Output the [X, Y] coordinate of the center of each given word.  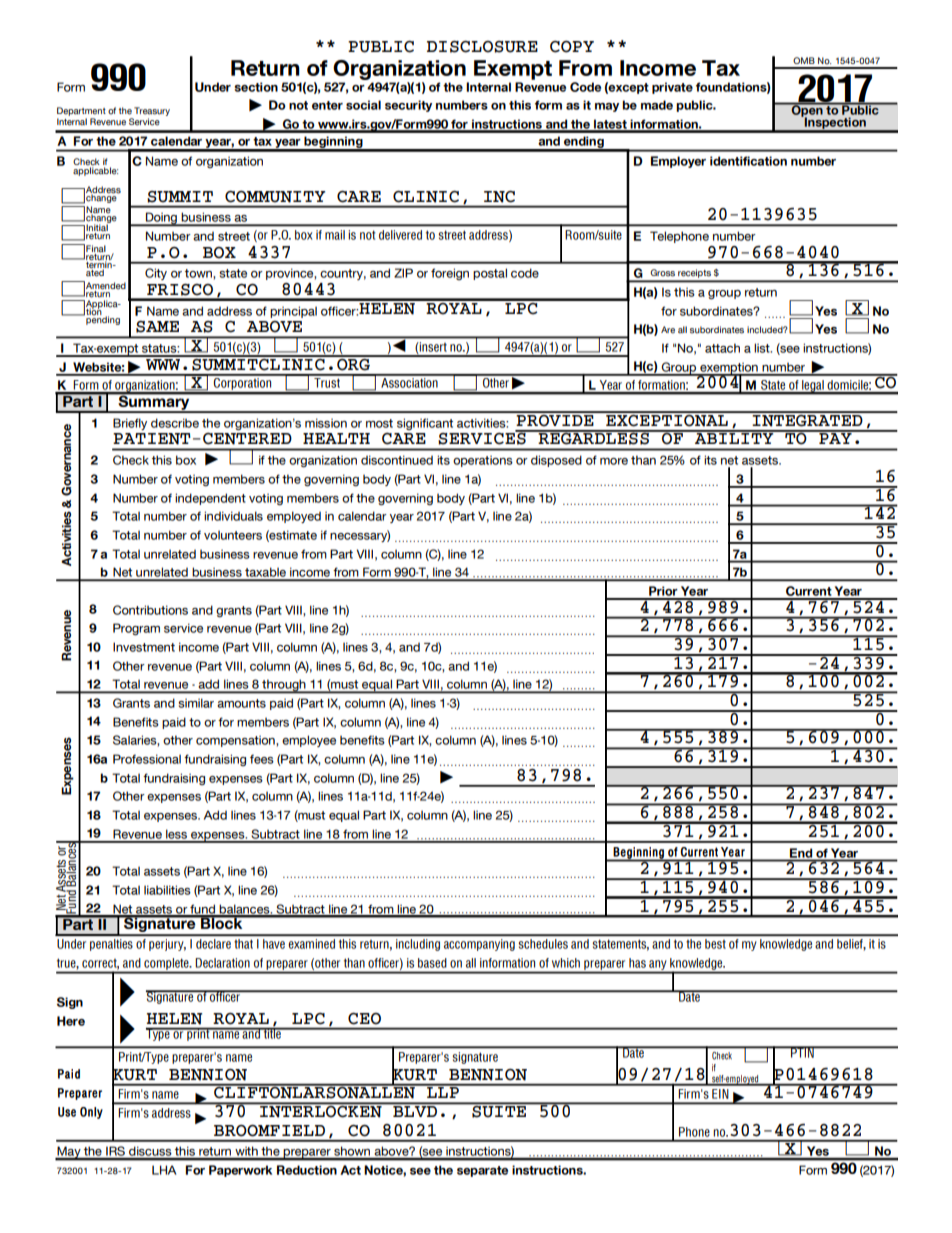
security [408, 106]
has [637, 963]
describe [175, 423]
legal [813, 387]
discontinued [397, 460]
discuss [150, 1153]
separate [482, 1171]
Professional [147, 759]
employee [309, 741]
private [672, 88]
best [715, 944]
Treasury [152, 113]
